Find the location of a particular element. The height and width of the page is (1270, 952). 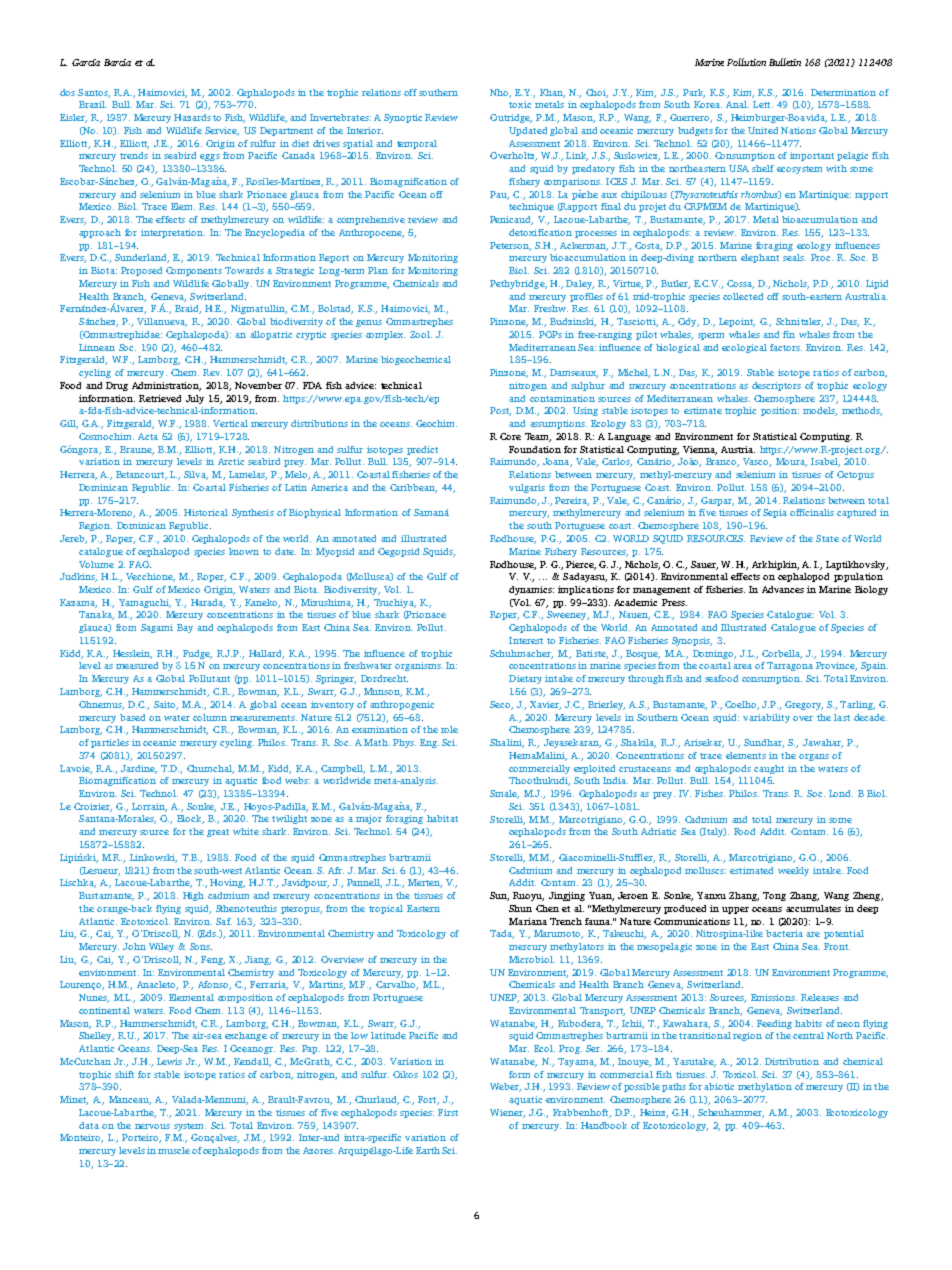

role is located at coordinates (449, 729).
